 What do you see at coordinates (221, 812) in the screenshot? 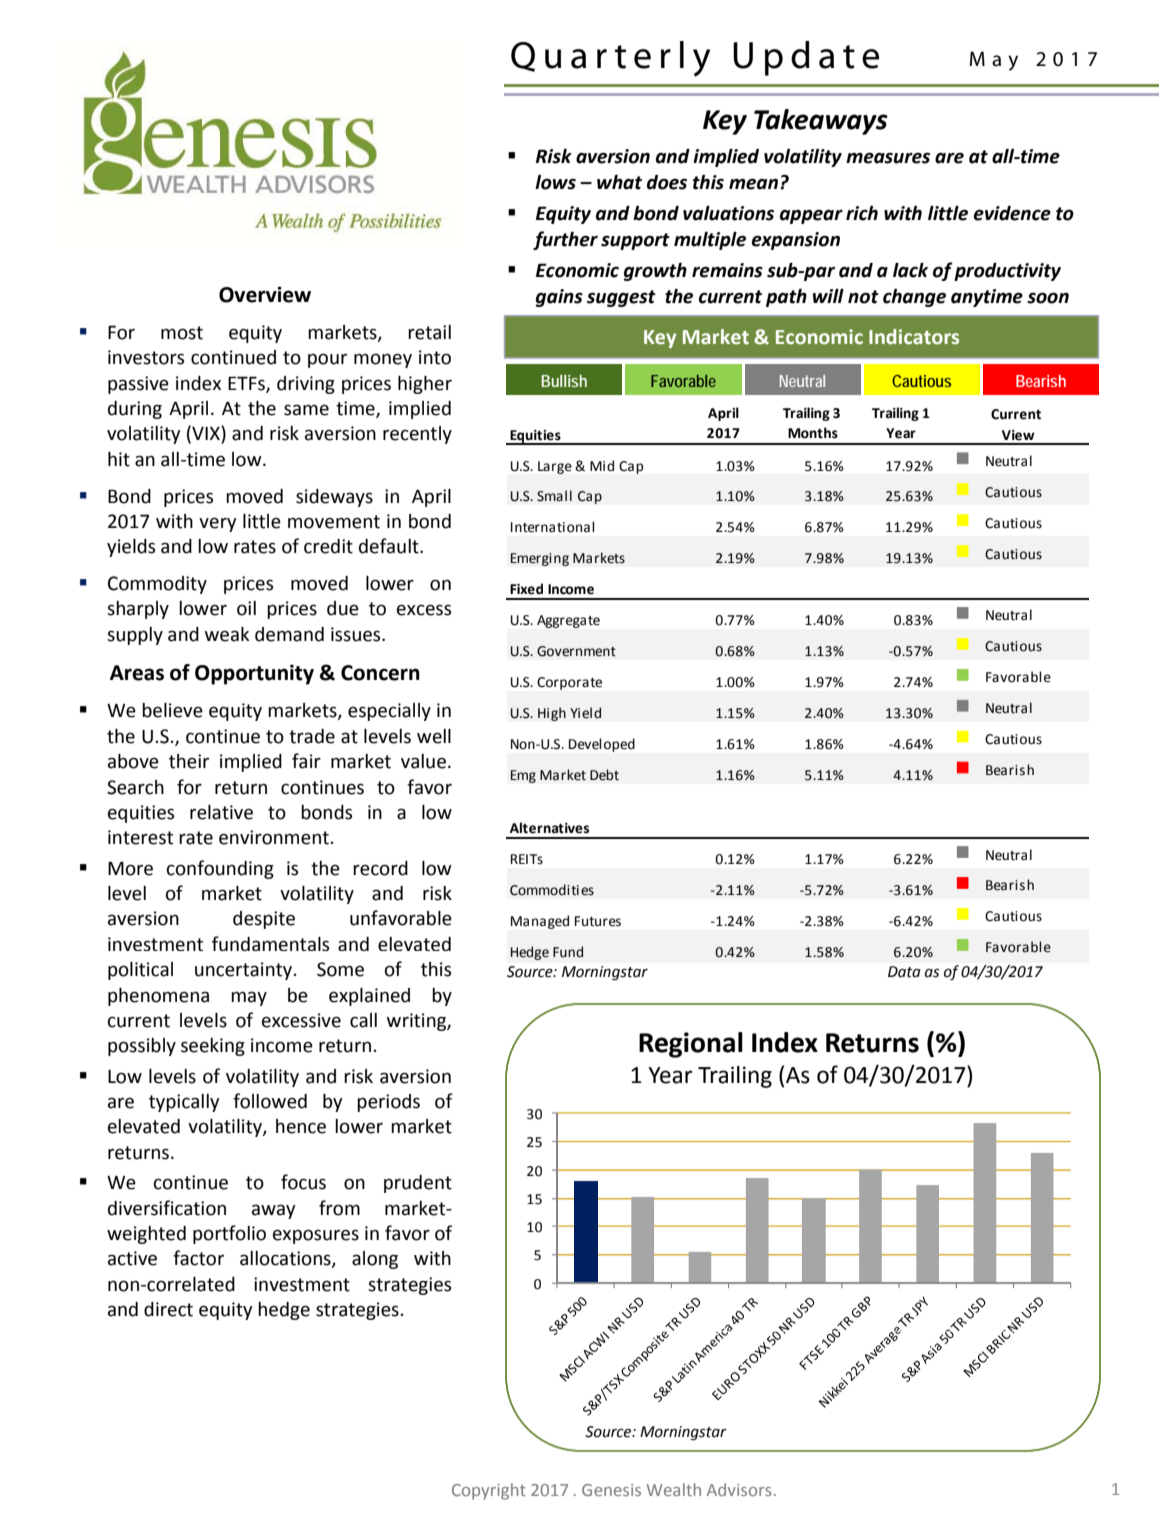
I see `relative` at bounding box center [221, 812].
